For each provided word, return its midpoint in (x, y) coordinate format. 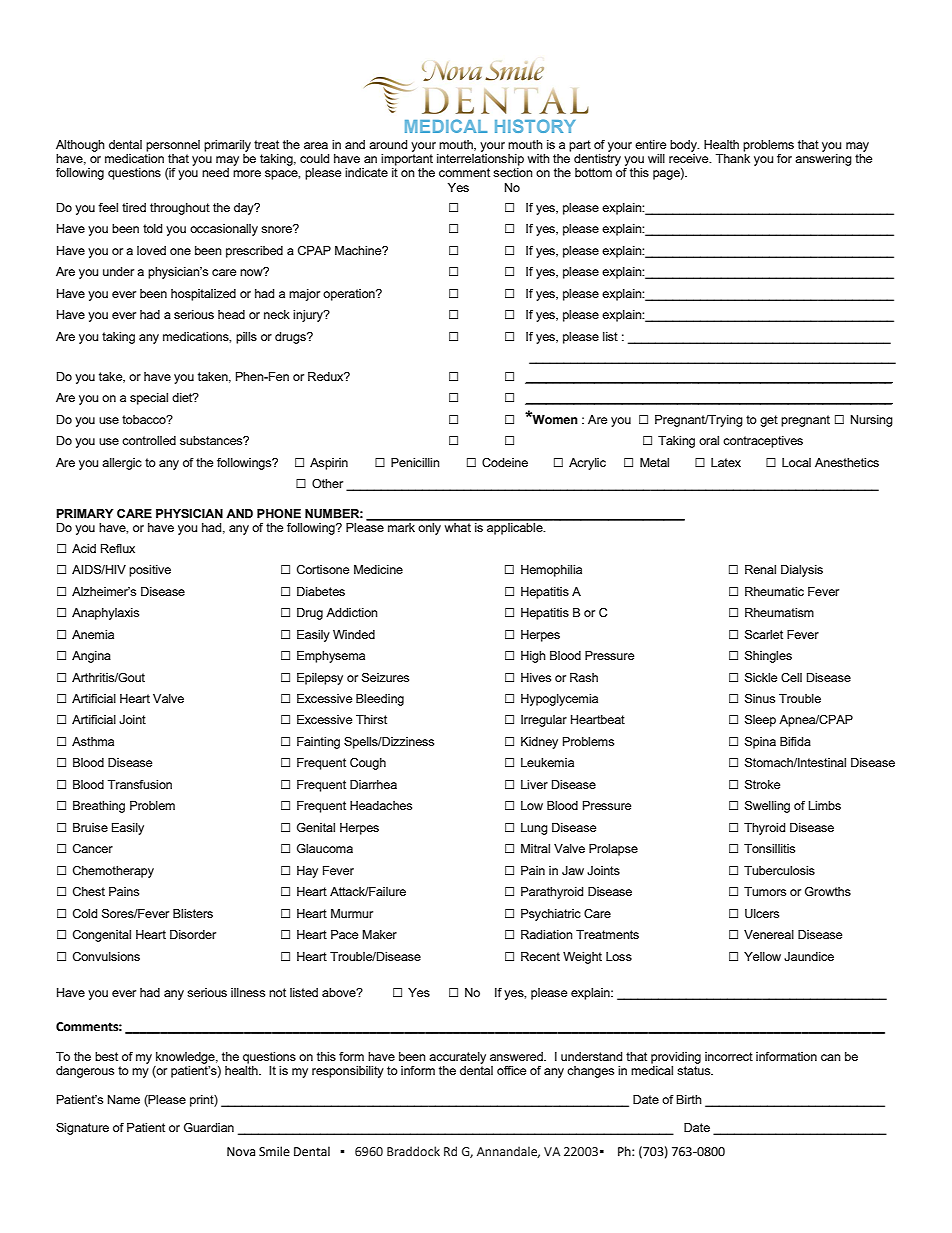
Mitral (535, 848)
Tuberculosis (779, 870)
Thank (733, 157)
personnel (173, 146)
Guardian (209, 1127)
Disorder (193, 934)
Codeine (505, 462)
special (149, 399)
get (769, 421)
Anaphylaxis (105, 614)
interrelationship (480, 158)
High (533, 657)
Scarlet (764, 634)
